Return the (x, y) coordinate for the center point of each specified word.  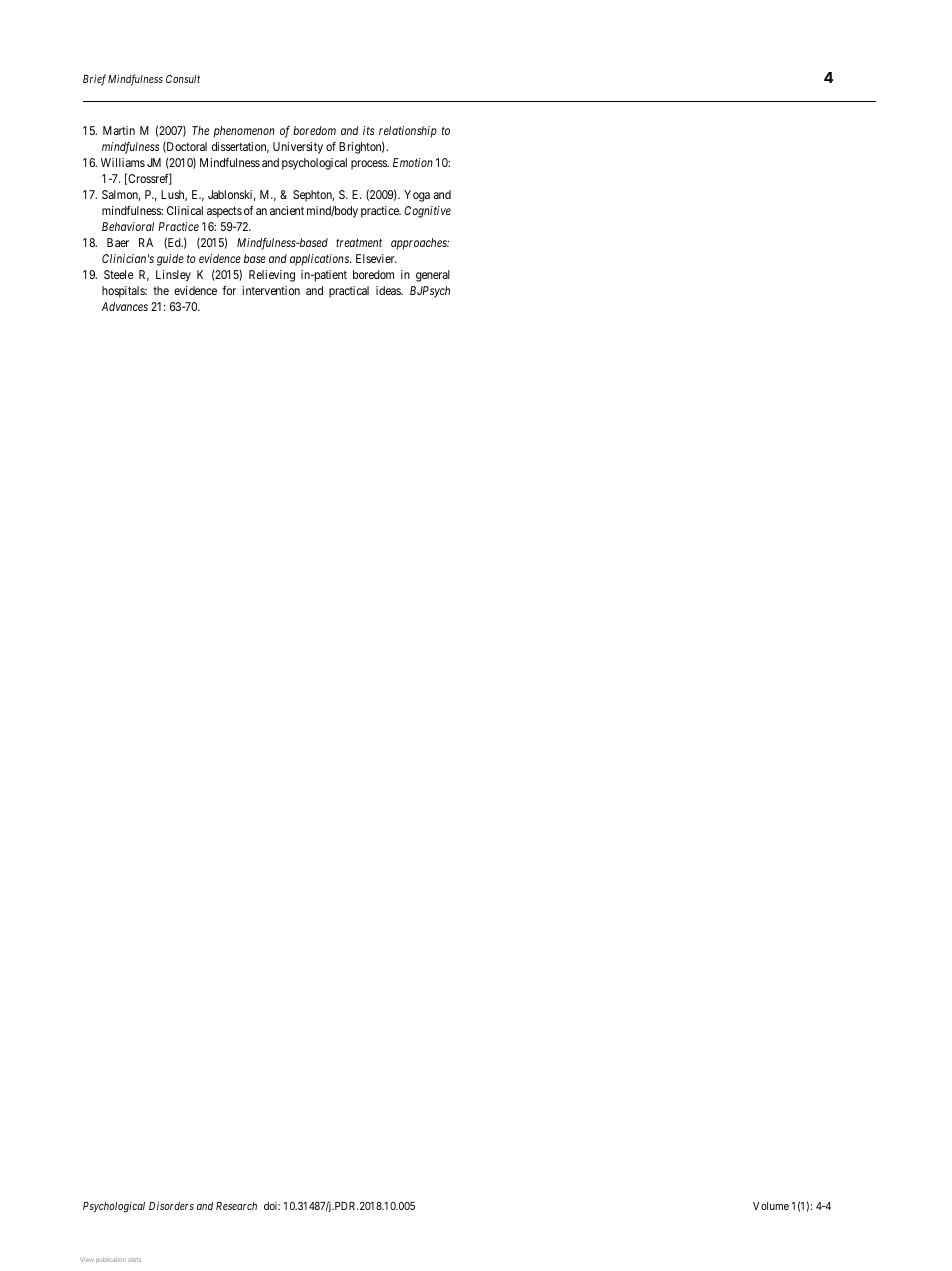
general (433, 276)
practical (349, 292)
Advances (124, 306)
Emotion (413, 162)
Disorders (171, 1205)
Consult (183, 79)
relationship (408, 132)
